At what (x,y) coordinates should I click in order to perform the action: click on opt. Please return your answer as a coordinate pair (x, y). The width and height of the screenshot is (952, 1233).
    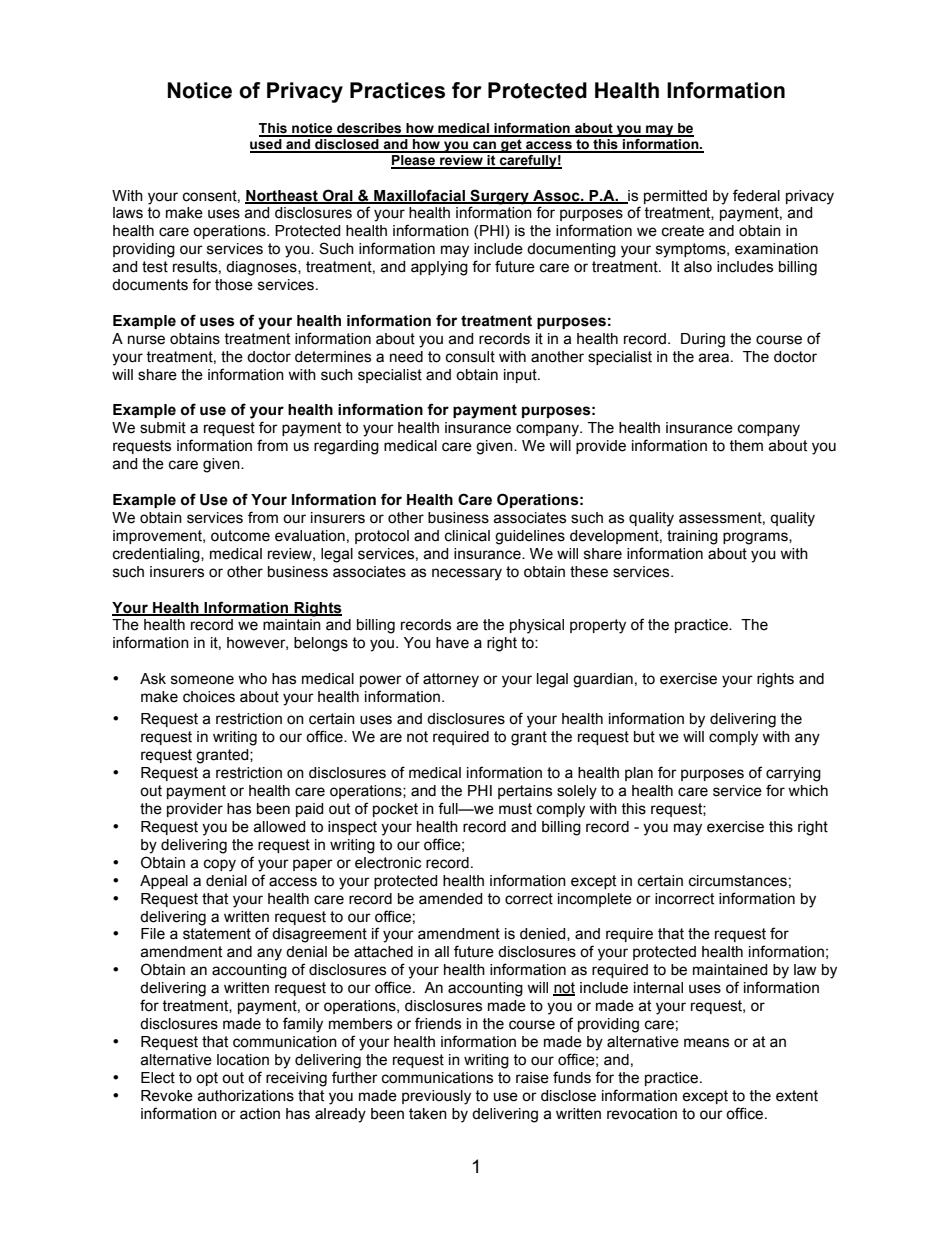
    Looking at the image, I should click on (207, 1079).
